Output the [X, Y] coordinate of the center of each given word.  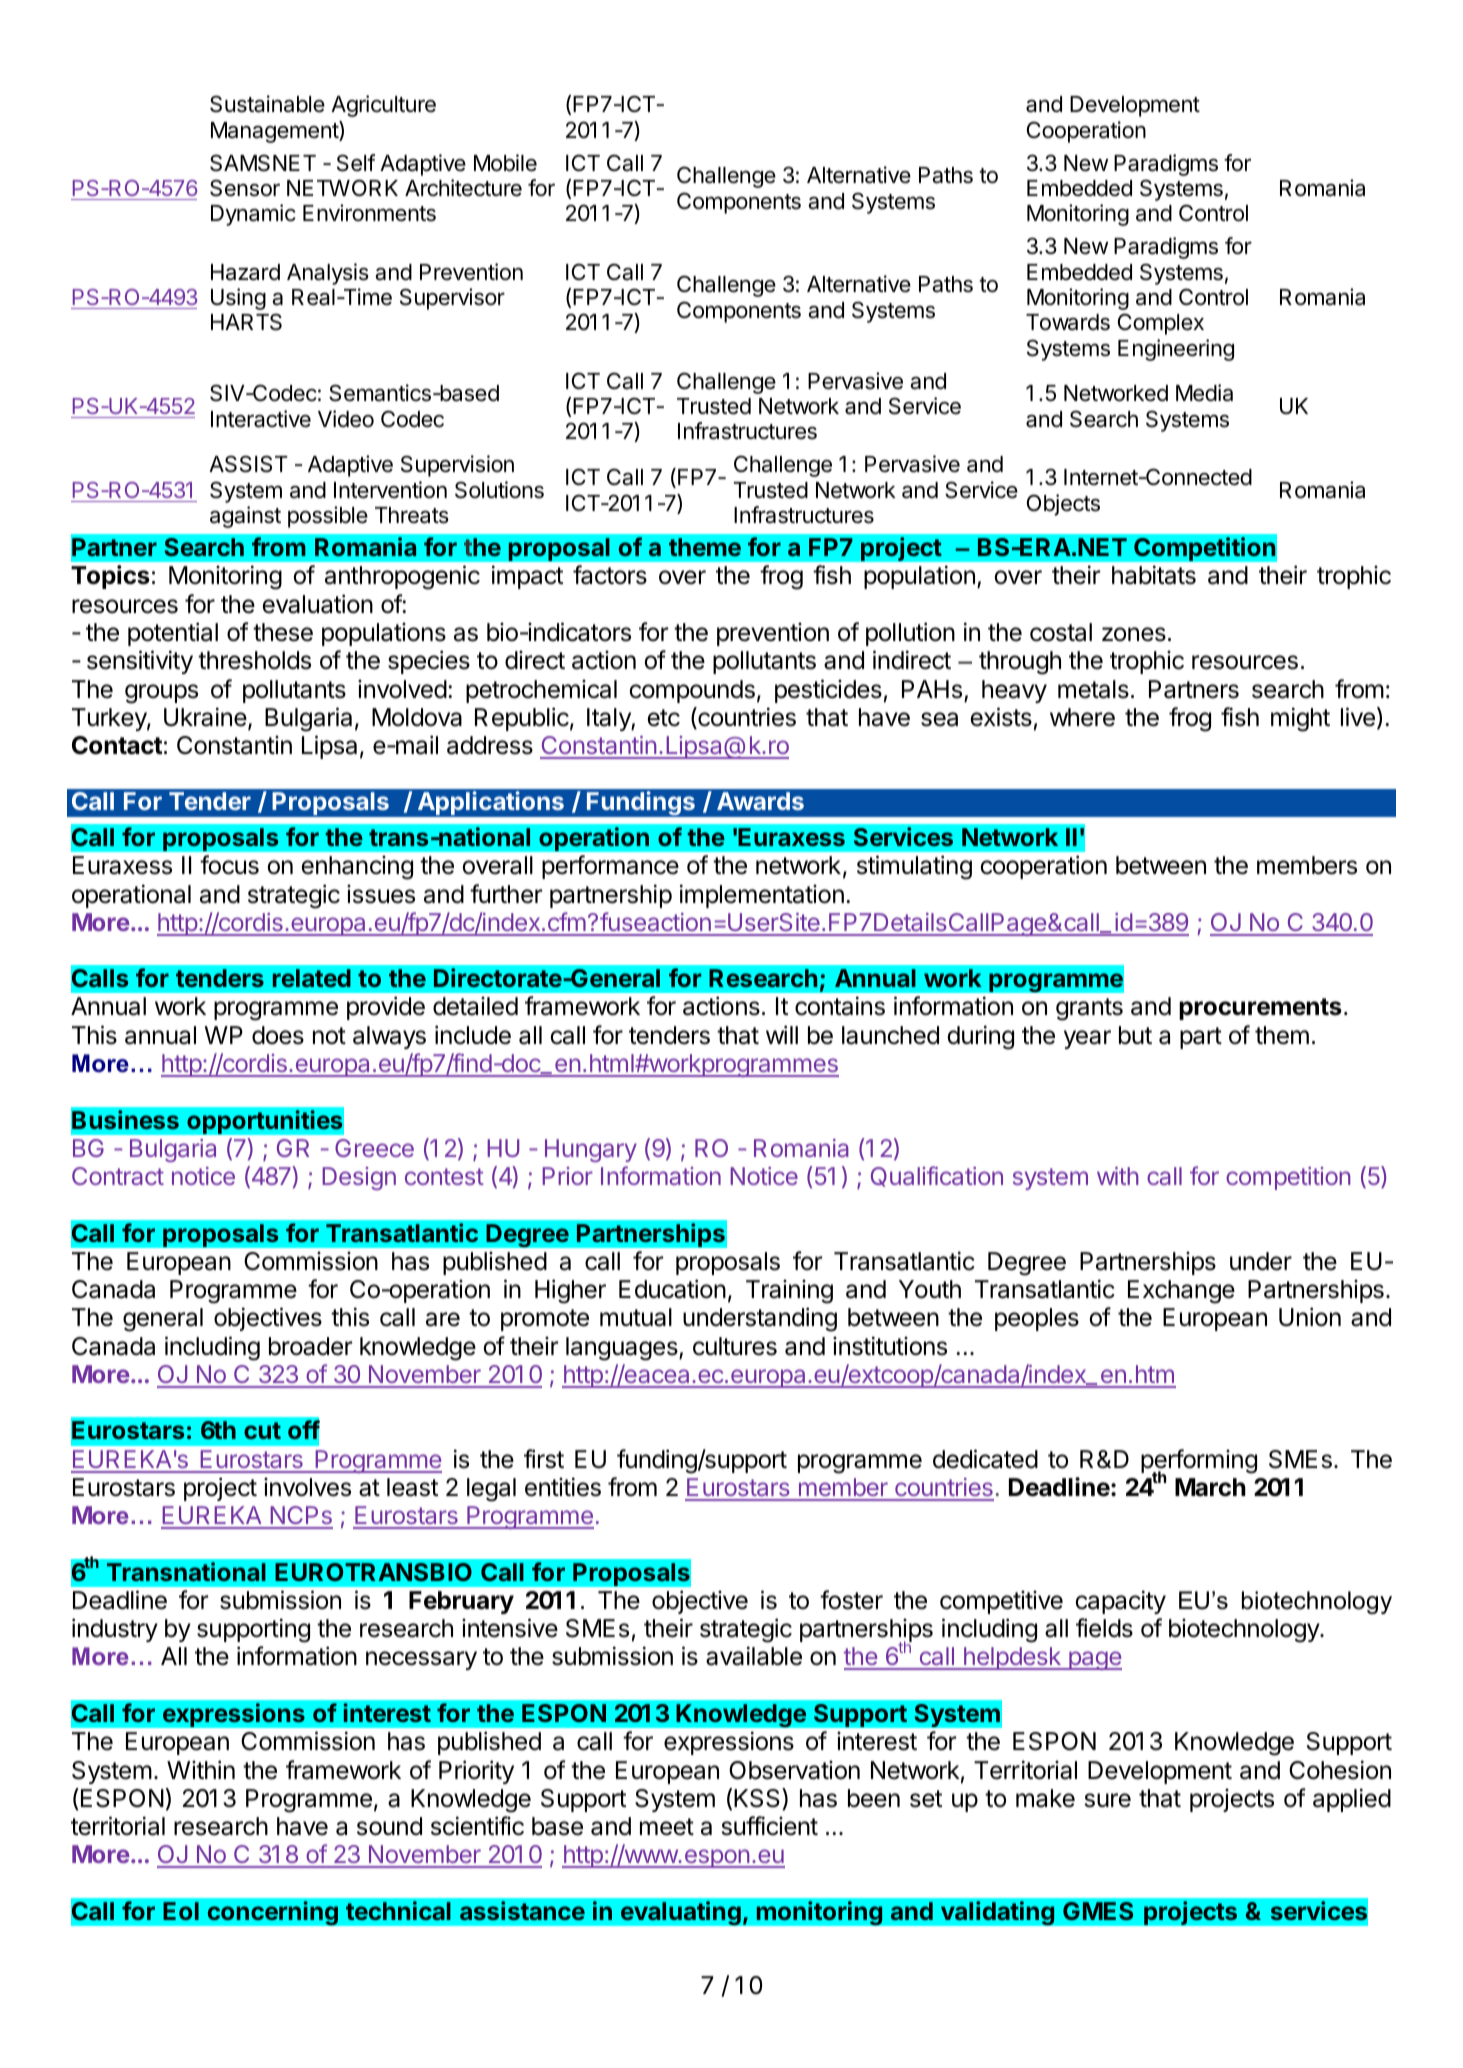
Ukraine [205, 717]
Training [789, 1291]
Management [275, 132]
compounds [692, 691]
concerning [272, 1913]
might [1300, 719]
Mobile [505, 163]
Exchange [1181, 1292]
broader [310, 1346]
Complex [1161, 324]
